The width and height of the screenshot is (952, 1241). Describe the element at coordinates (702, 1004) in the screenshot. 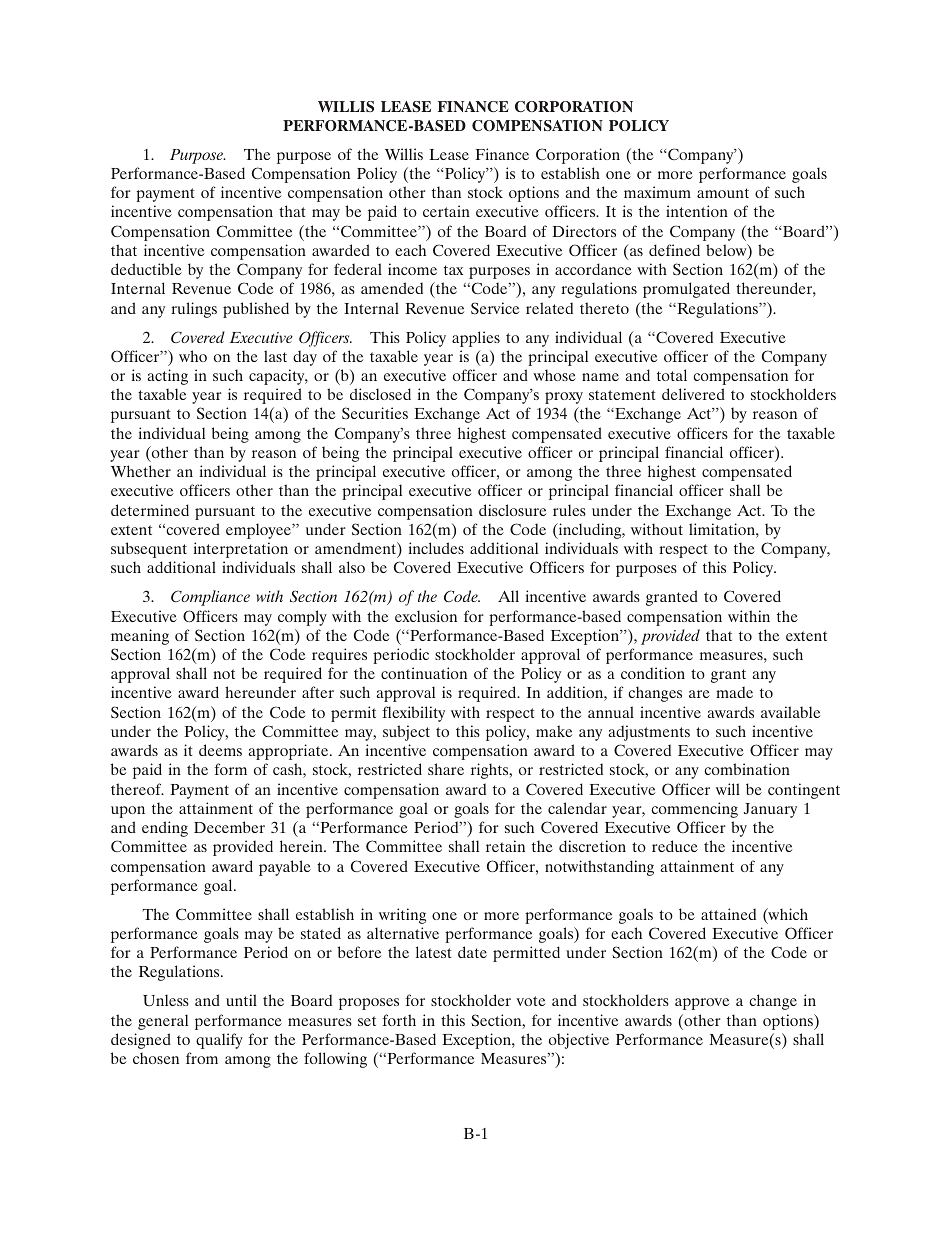

I see `approve` at that location.
